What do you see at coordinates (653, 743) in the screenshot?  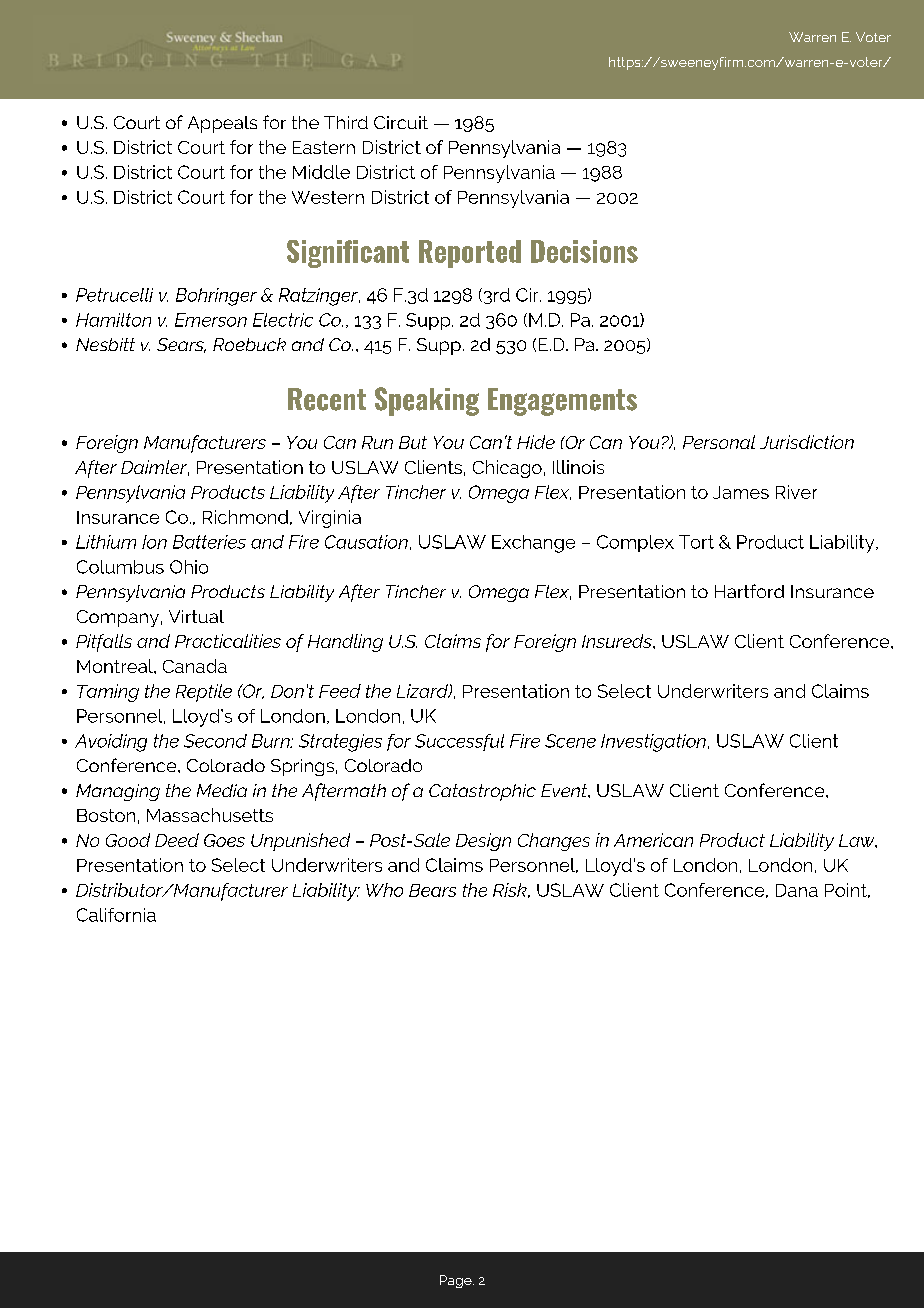 I see `Investigation` at bounding box center [653, 743].
